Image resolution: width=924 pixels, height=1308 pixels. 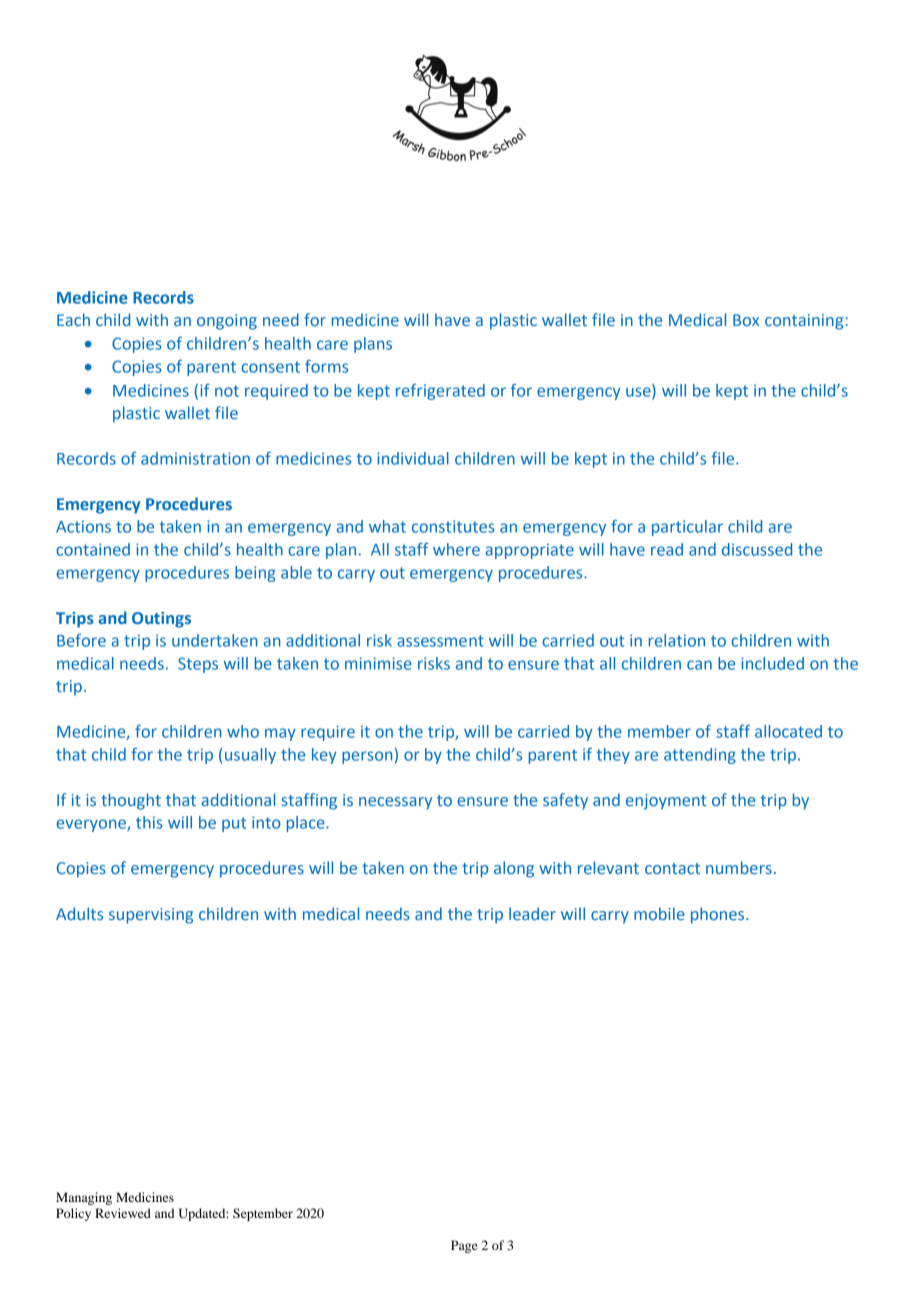 I want to click on leader, so click(x=532, y=913).
